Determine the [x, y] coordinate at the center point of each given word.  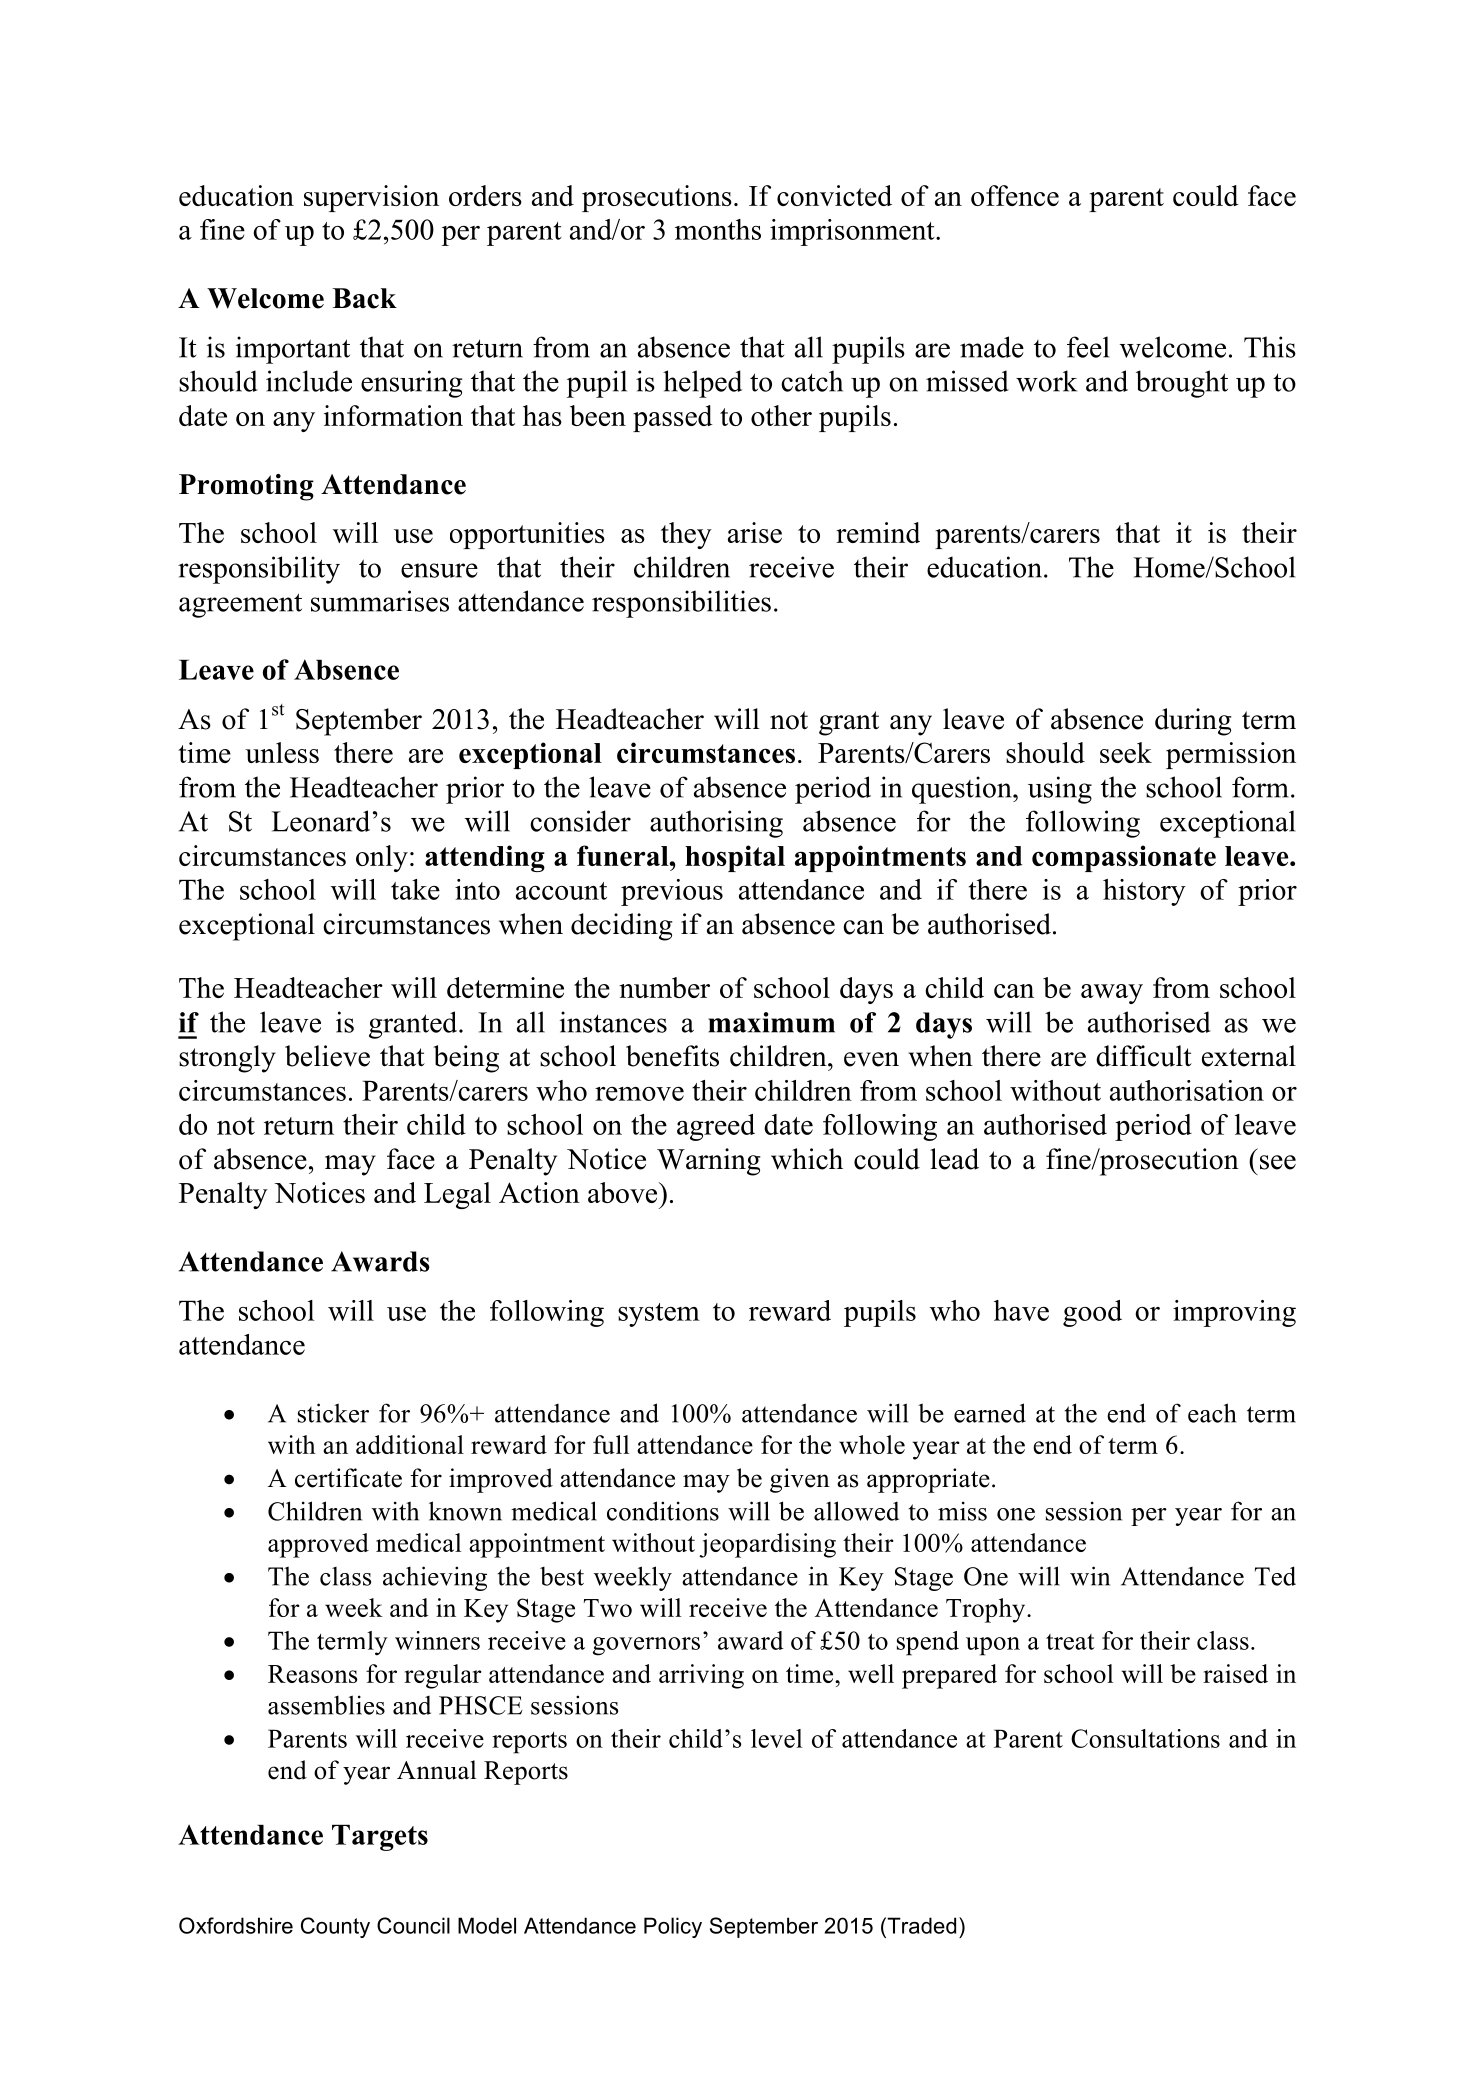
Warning [709, 1162]
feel [1088, 347]
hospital [735, 858]
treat [1070, 1642]
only [382, 858]
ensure [439, 570]
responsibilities [681, 604]
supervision [371, 198]
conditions [663, 1511]
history [1144, 892]
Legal [457, 1195]
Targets [380, 1838]
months [718, 229]
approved [318, 1545]
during [1193, 722]
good [1092, 1313]
